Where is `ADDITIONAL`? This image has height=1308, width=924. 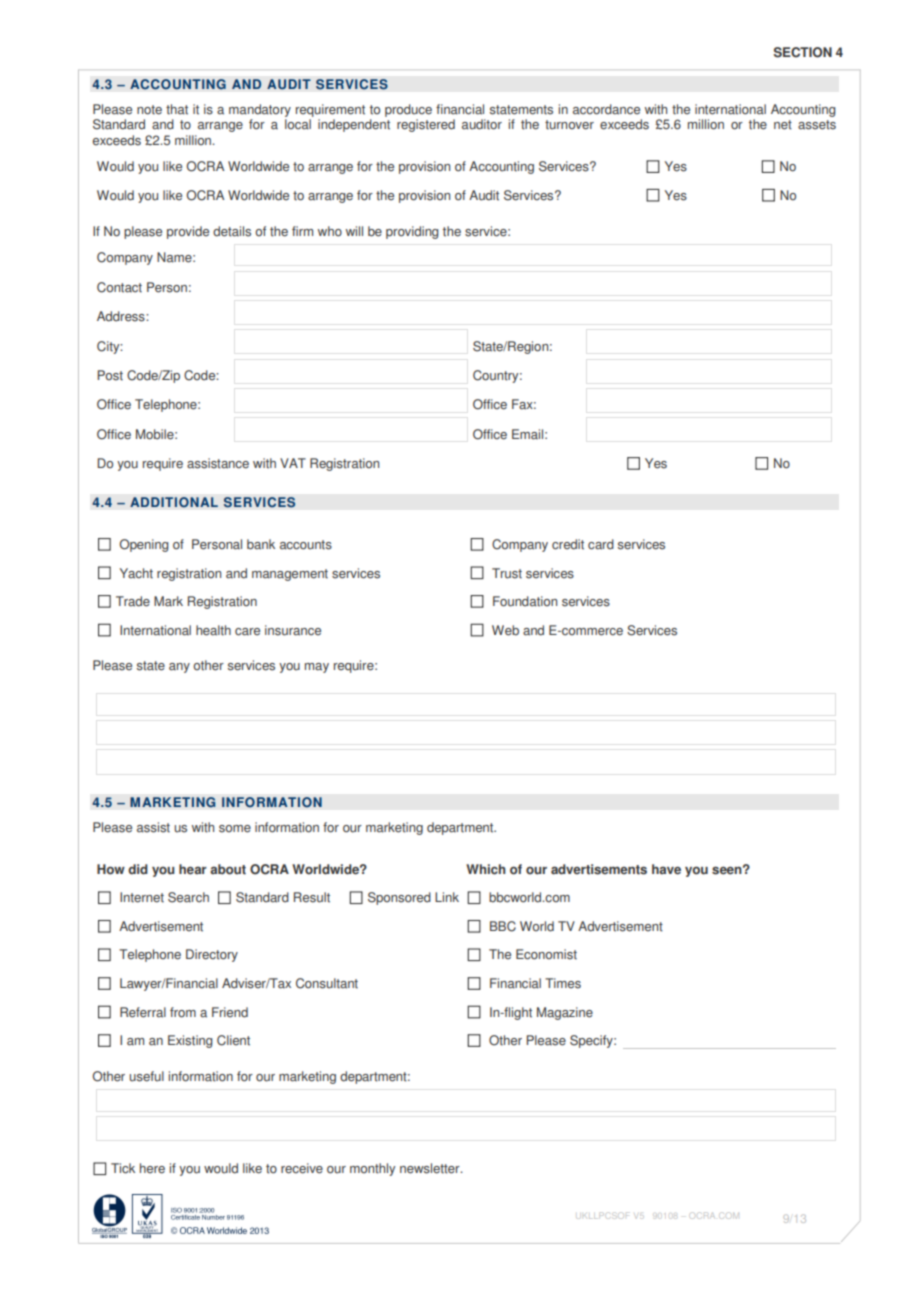
ADDITIONAL is located at coordinates (174, 502).
